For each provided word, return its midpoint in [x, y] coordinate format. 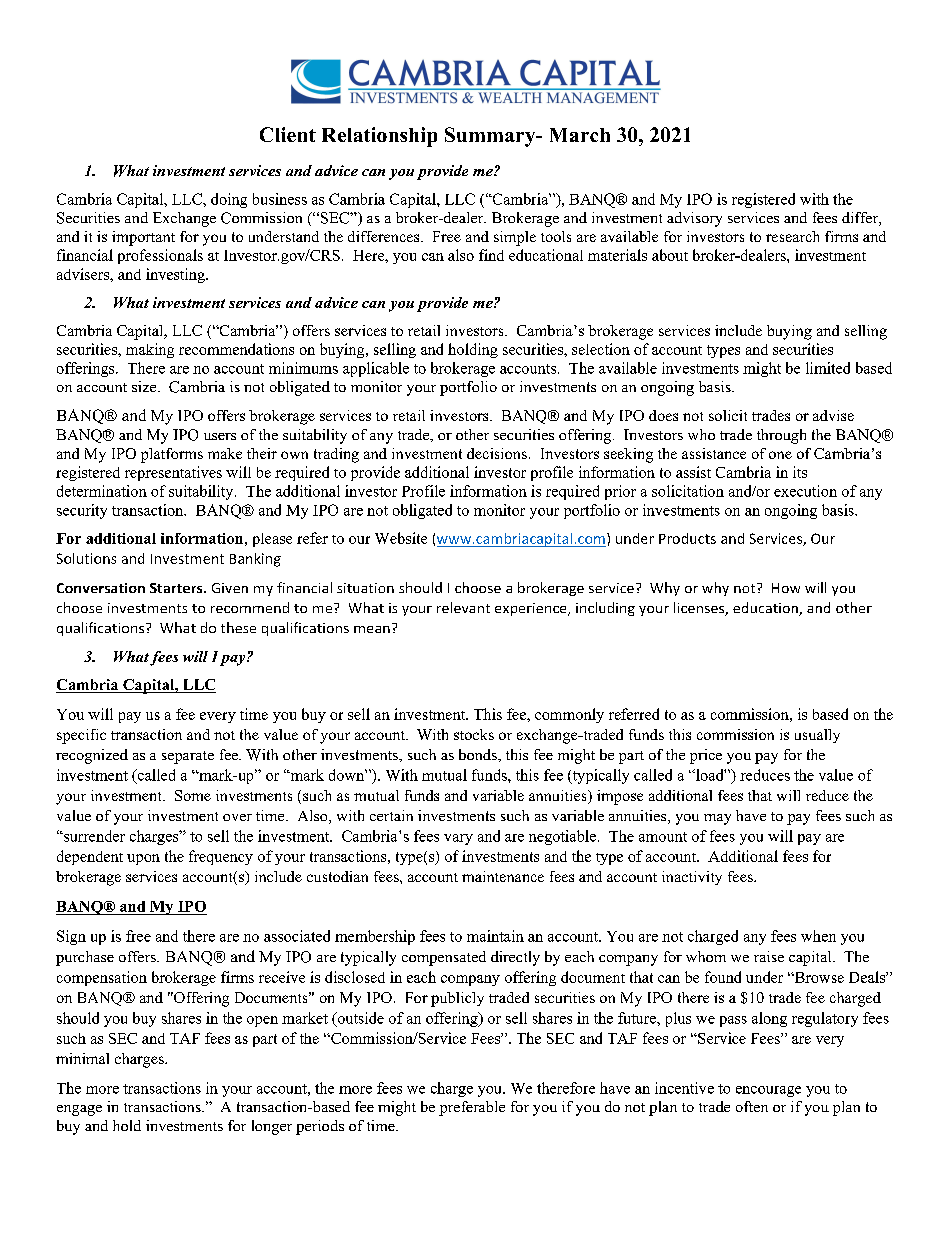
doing [229, 200]
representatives [173, 473]
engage [79, 1110]
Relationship [379, 137]
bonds [479, 754]
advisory [694, 219]
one [780, 455]
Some [193, 795]
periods [320, 1127]
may [717, 819]
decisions [497, 453]
